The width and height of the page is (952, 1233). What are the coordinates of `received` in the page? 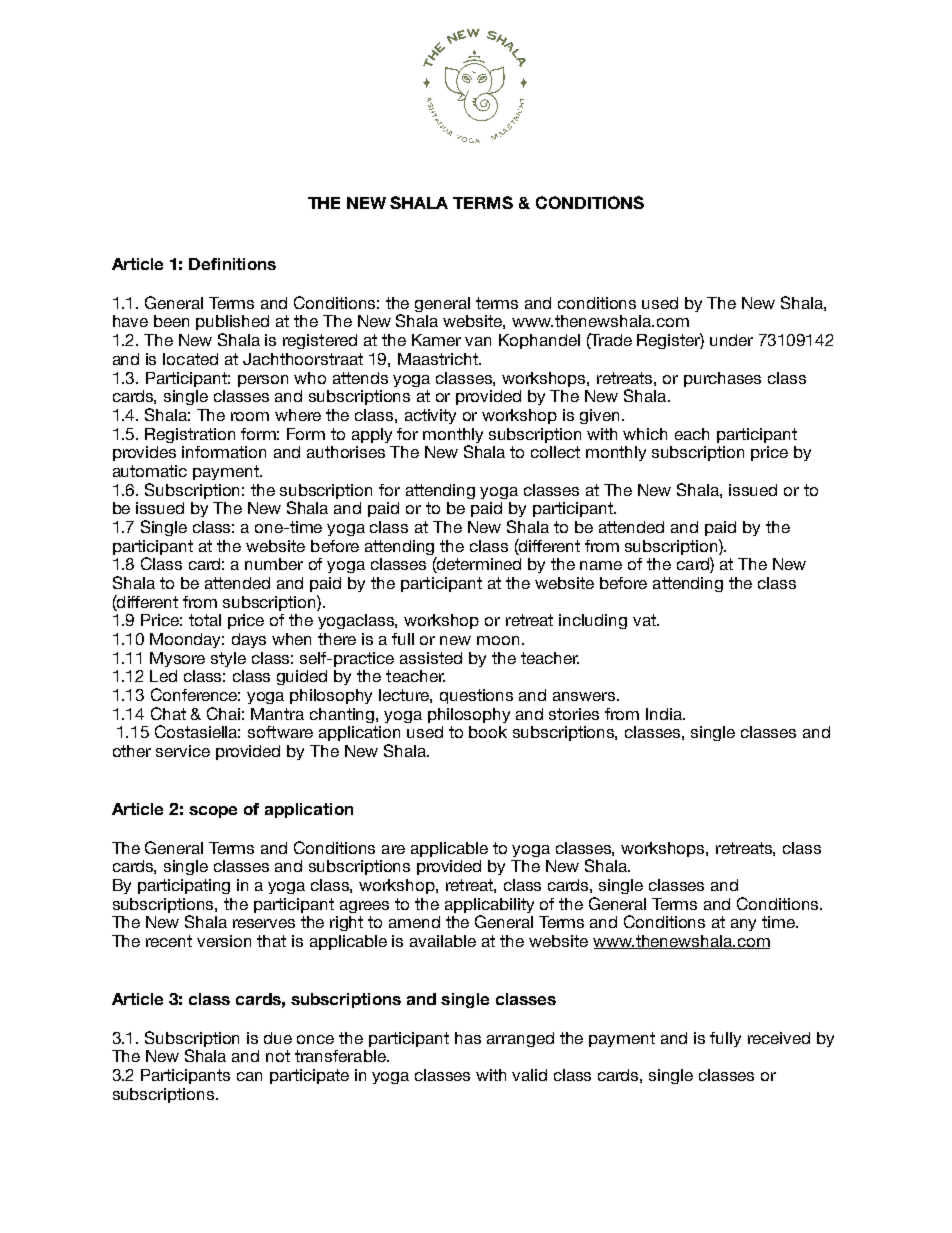 It's located at (779, 1038).
